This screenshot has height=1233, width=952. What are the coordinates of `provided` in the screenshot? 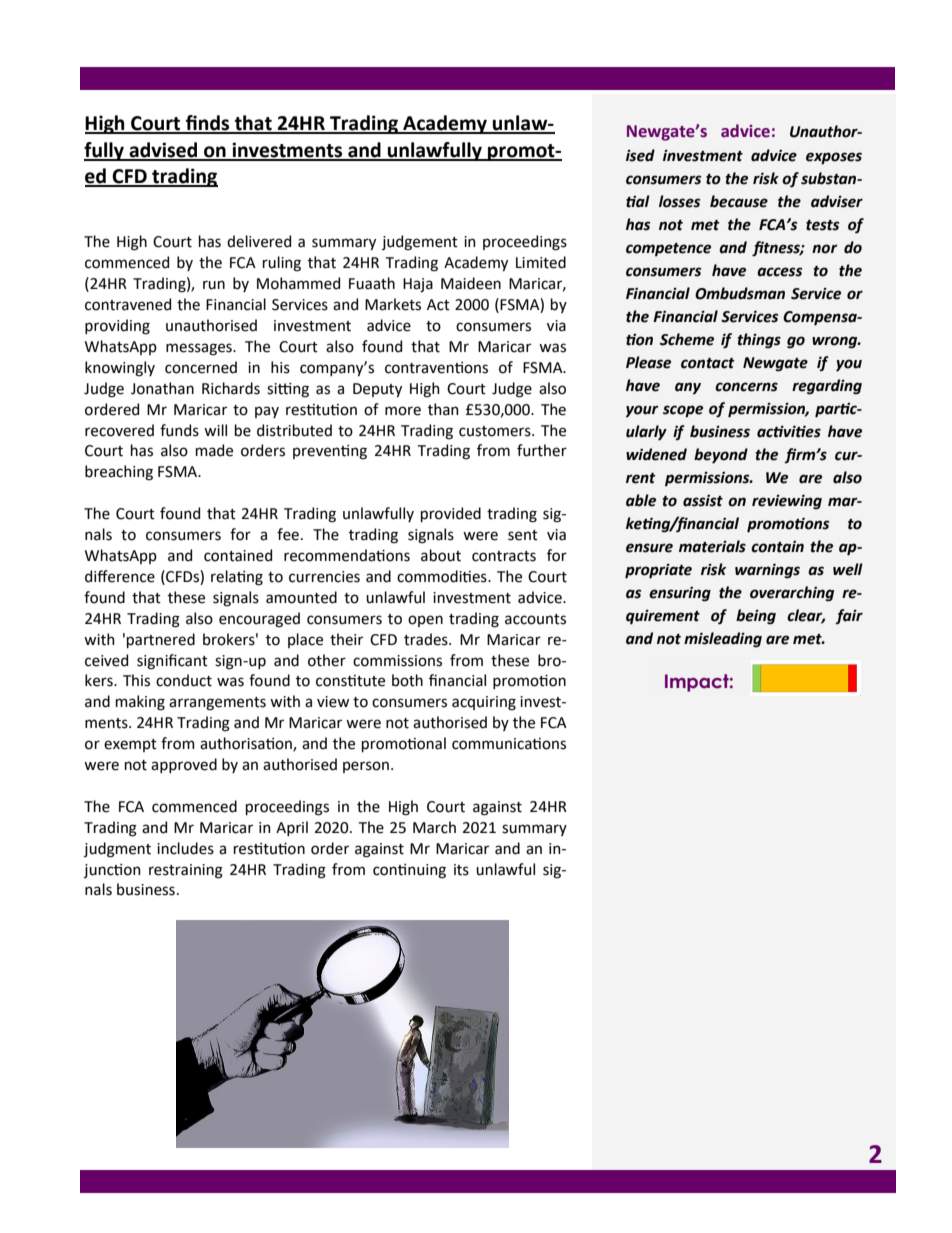 It's located at (451, 514).
